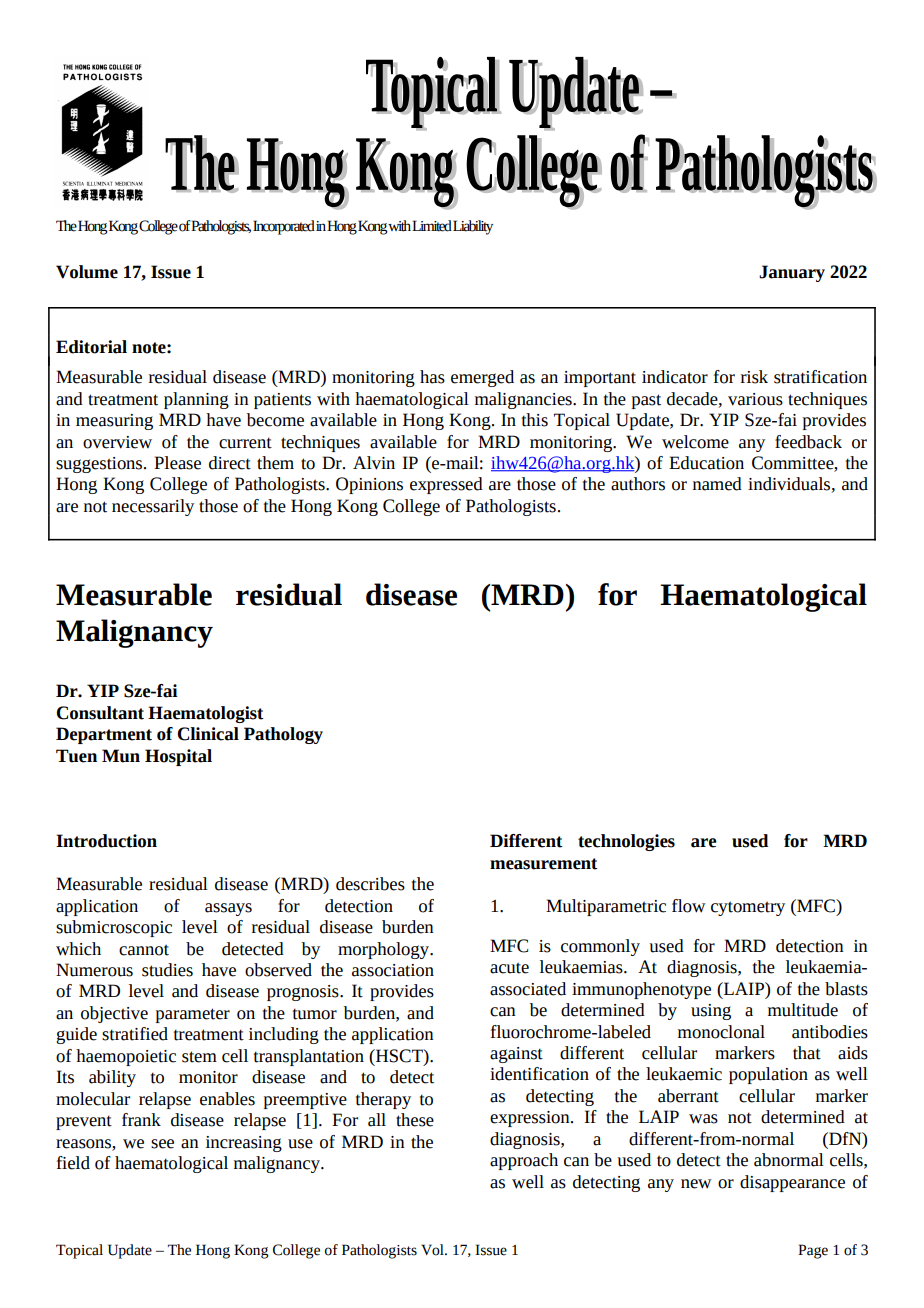 The image size is (924, 1308). I want to click on acute, so click(509, 968).
